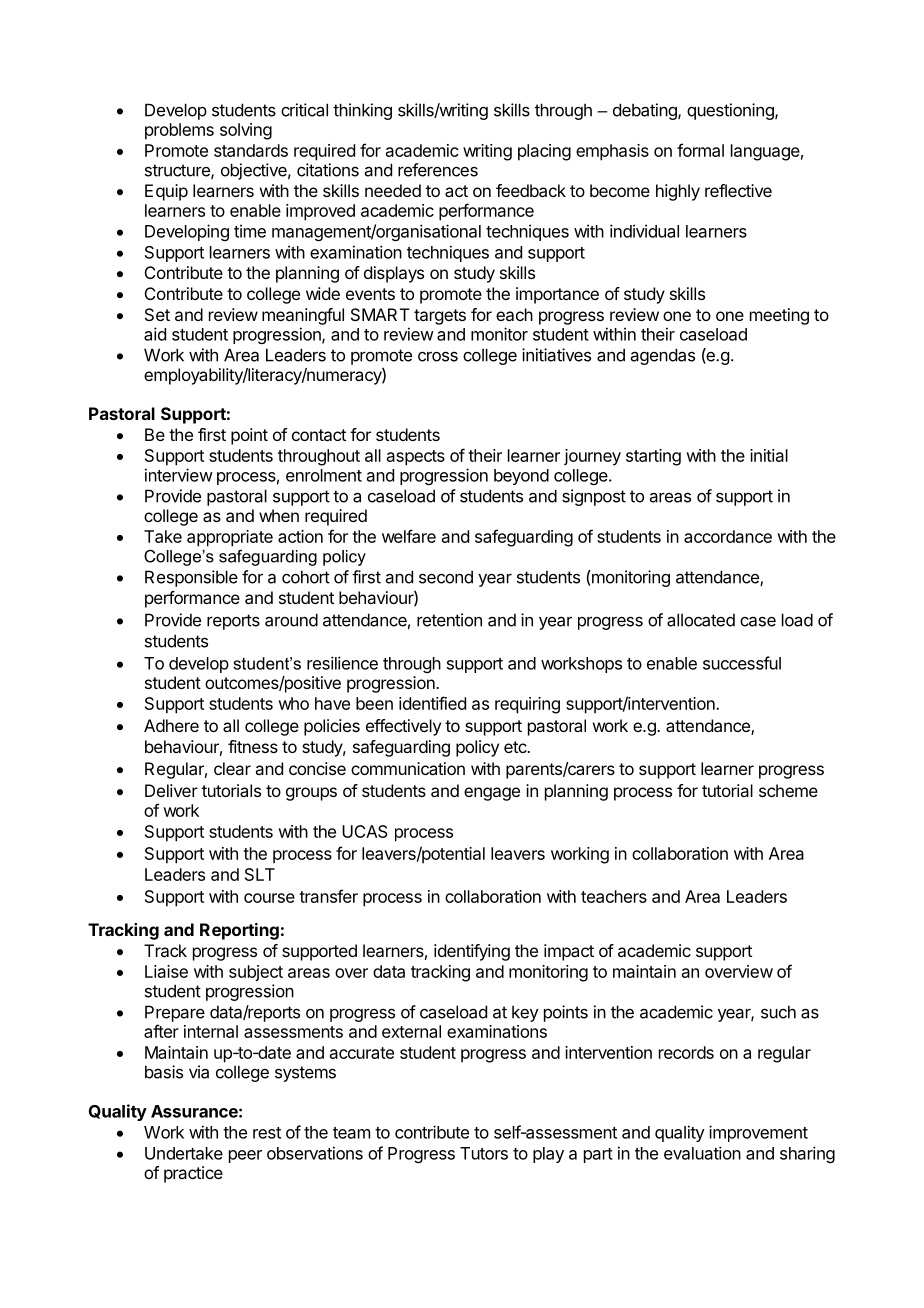  I want to click on formal, so click(700, 150).
